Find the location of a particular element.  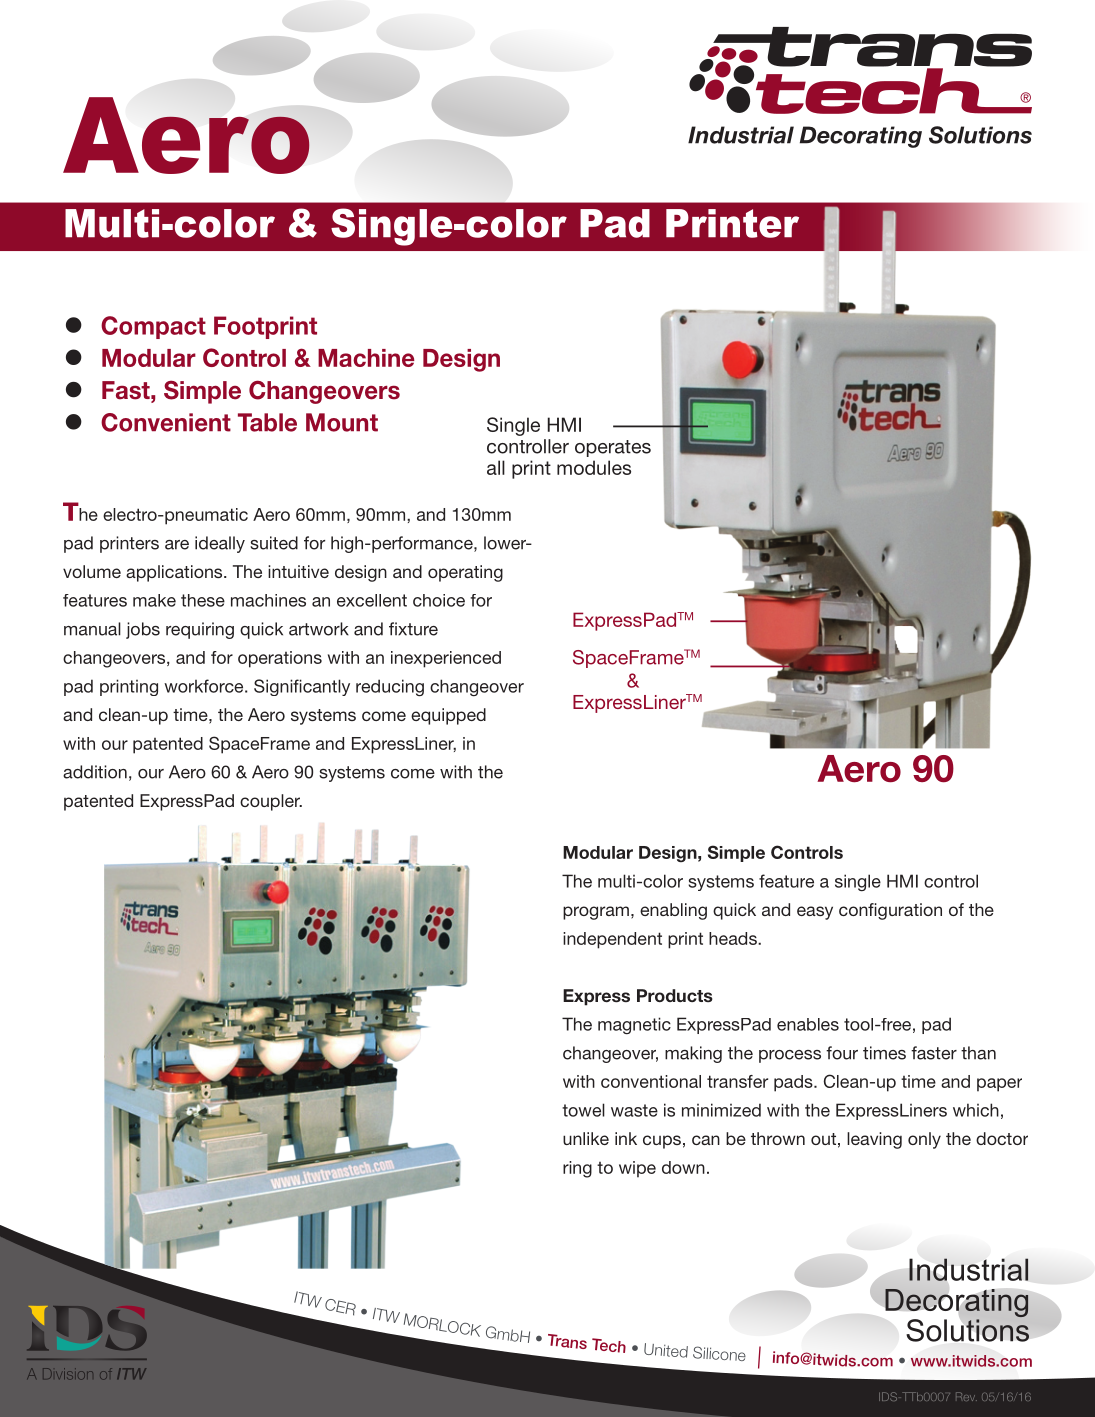

Compact is located at coordinates (153, 327).
